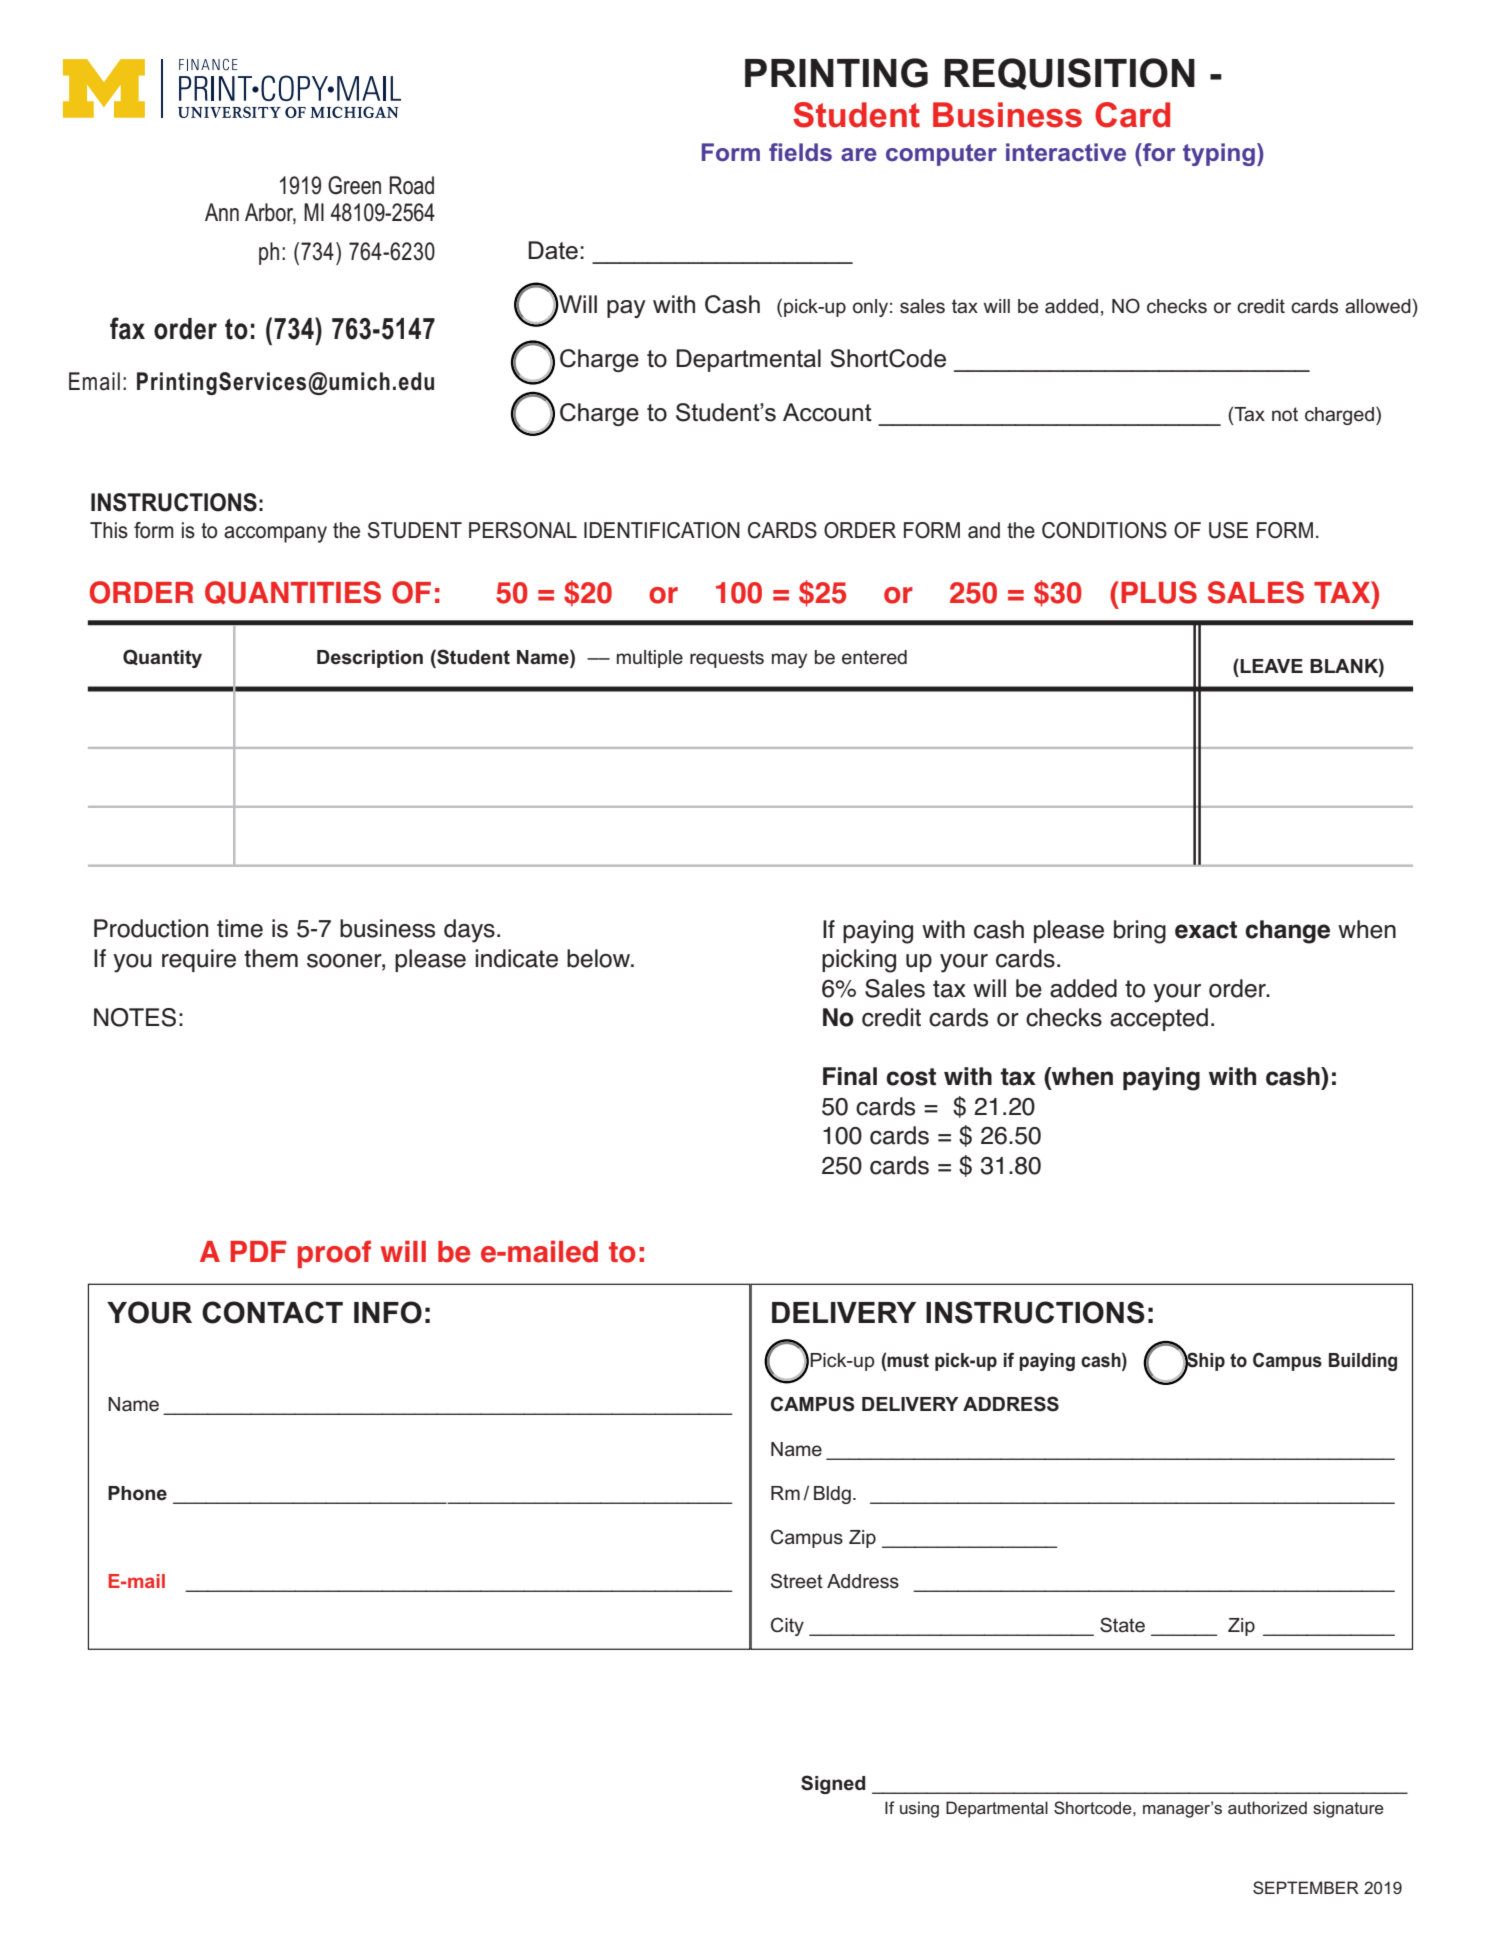 The image size is (1502, 1943). Describe the element at coordinates (1206, 930) in the screenshot. I see `exact` at that location.
